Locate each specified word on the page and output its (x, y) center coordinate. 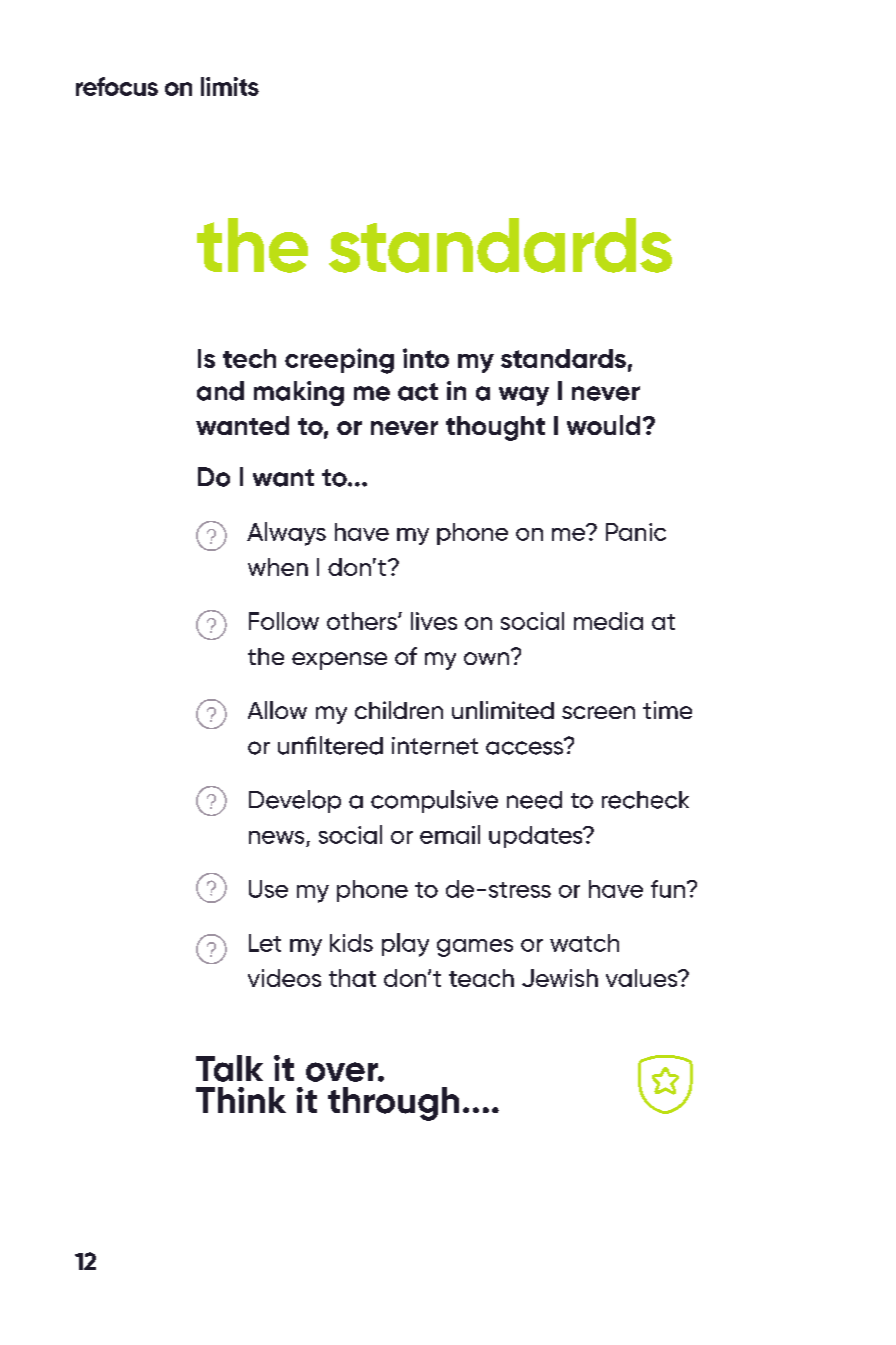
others (363, 621)
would (603, 425)
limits (230, 86)
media (608, 621)
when (278, 567)
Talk (229, 1068)
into (426, 358)
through (393, 1104)
